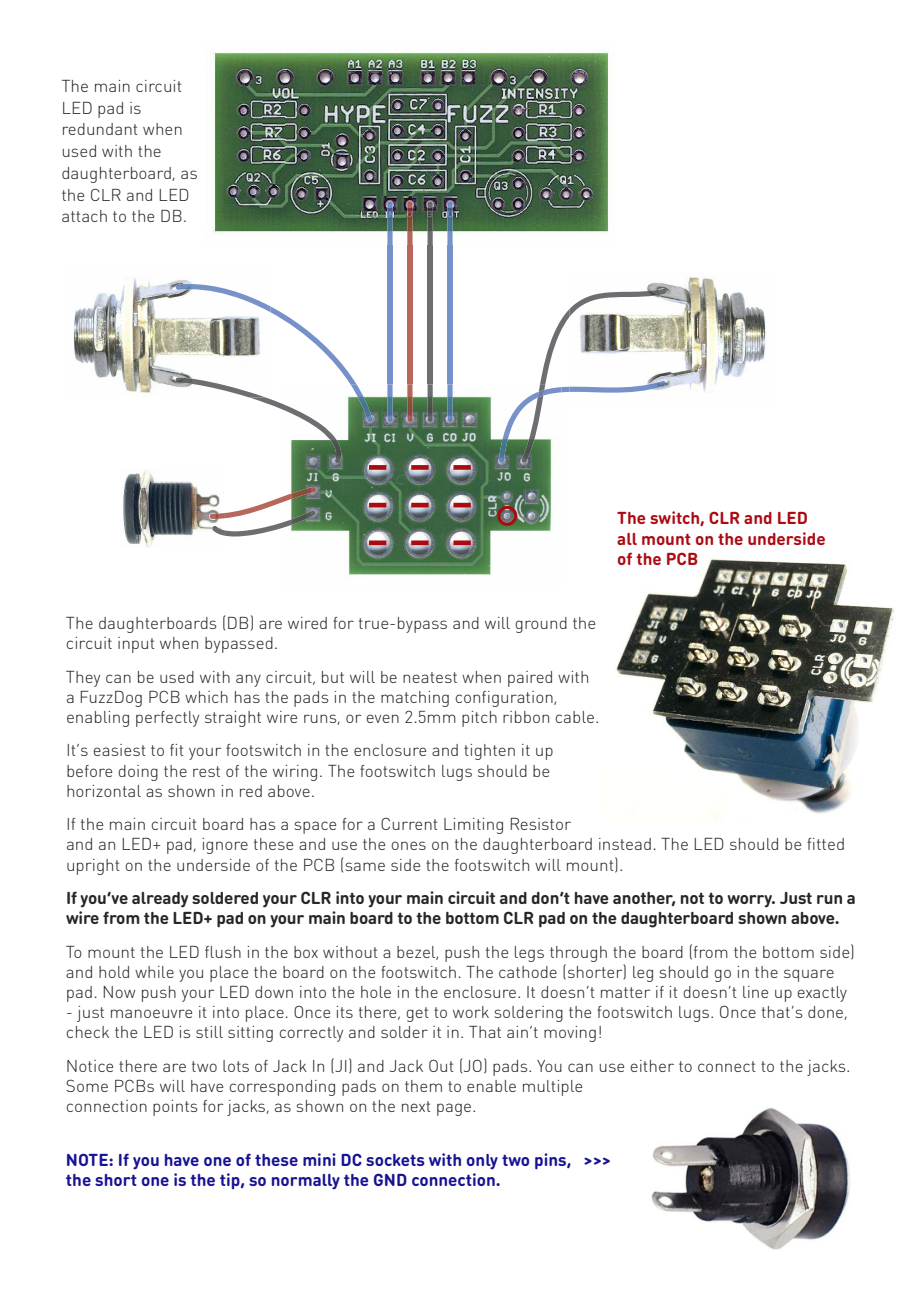 The width and height of the screenshot is (924, 1308). I want to click on ground, so click(541, 625).
